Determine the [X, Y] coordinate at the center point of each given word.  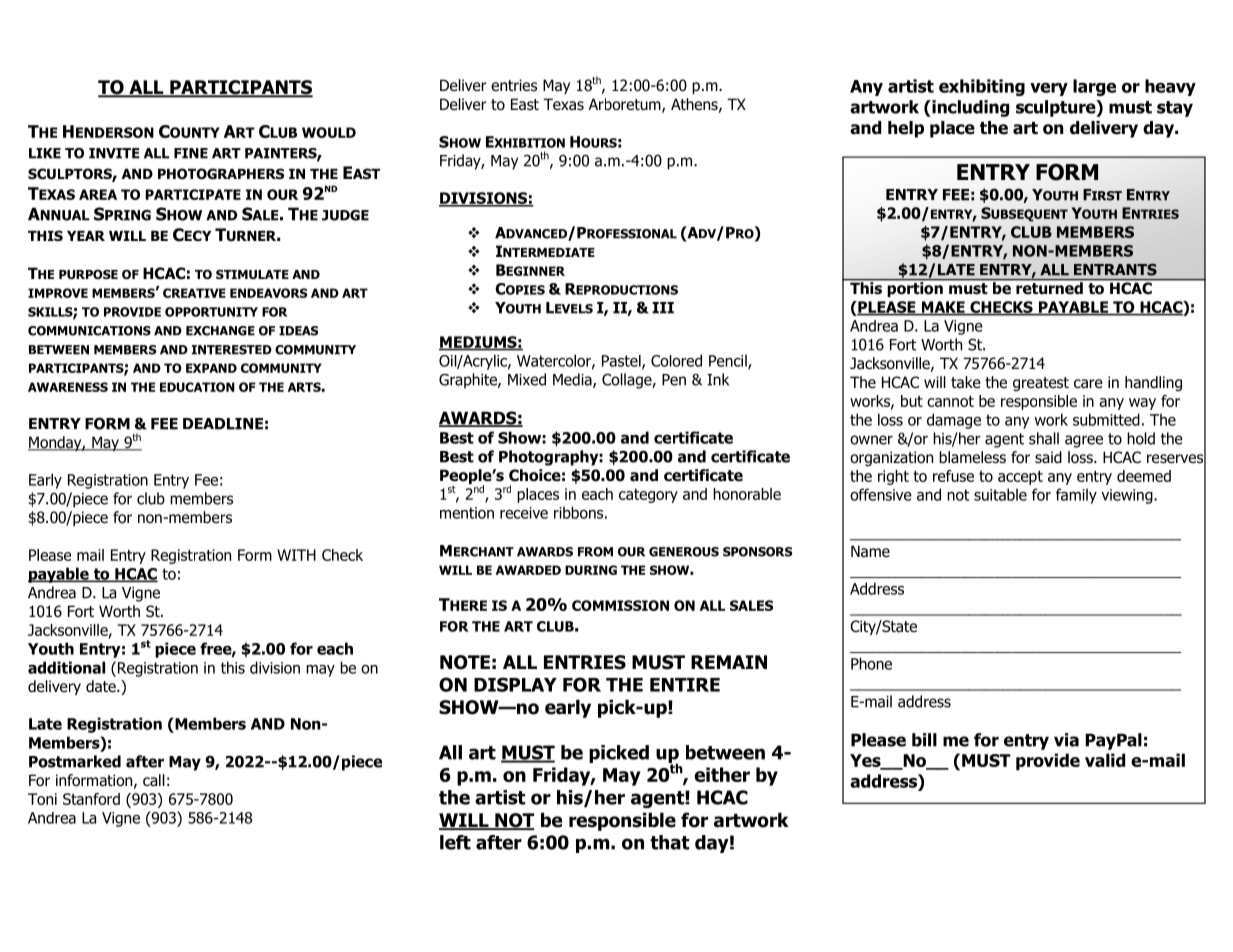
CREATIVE [194, 293]
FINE [191, 153]
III [663, 308]
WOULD [329, 132]
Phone [871, 663]
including [969, 108]
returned [1049, 287]
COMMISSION [620, 605]
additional [66, 667]
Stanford [91, 799]
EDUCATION [197, 387]
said [1048, 457]
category [648, 496]
